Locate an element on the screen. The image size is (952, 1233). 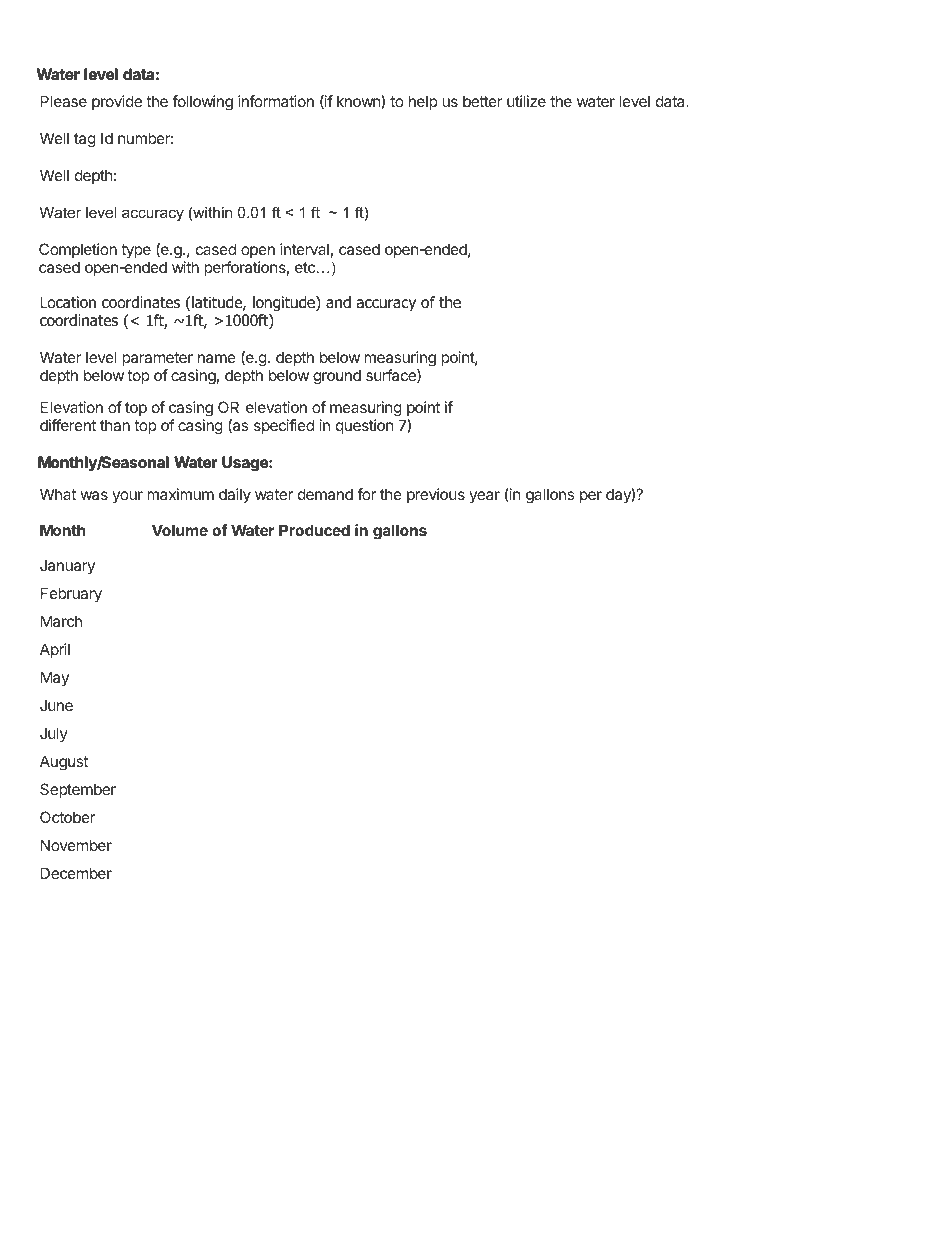
December is located at coordinates (76, 873).
